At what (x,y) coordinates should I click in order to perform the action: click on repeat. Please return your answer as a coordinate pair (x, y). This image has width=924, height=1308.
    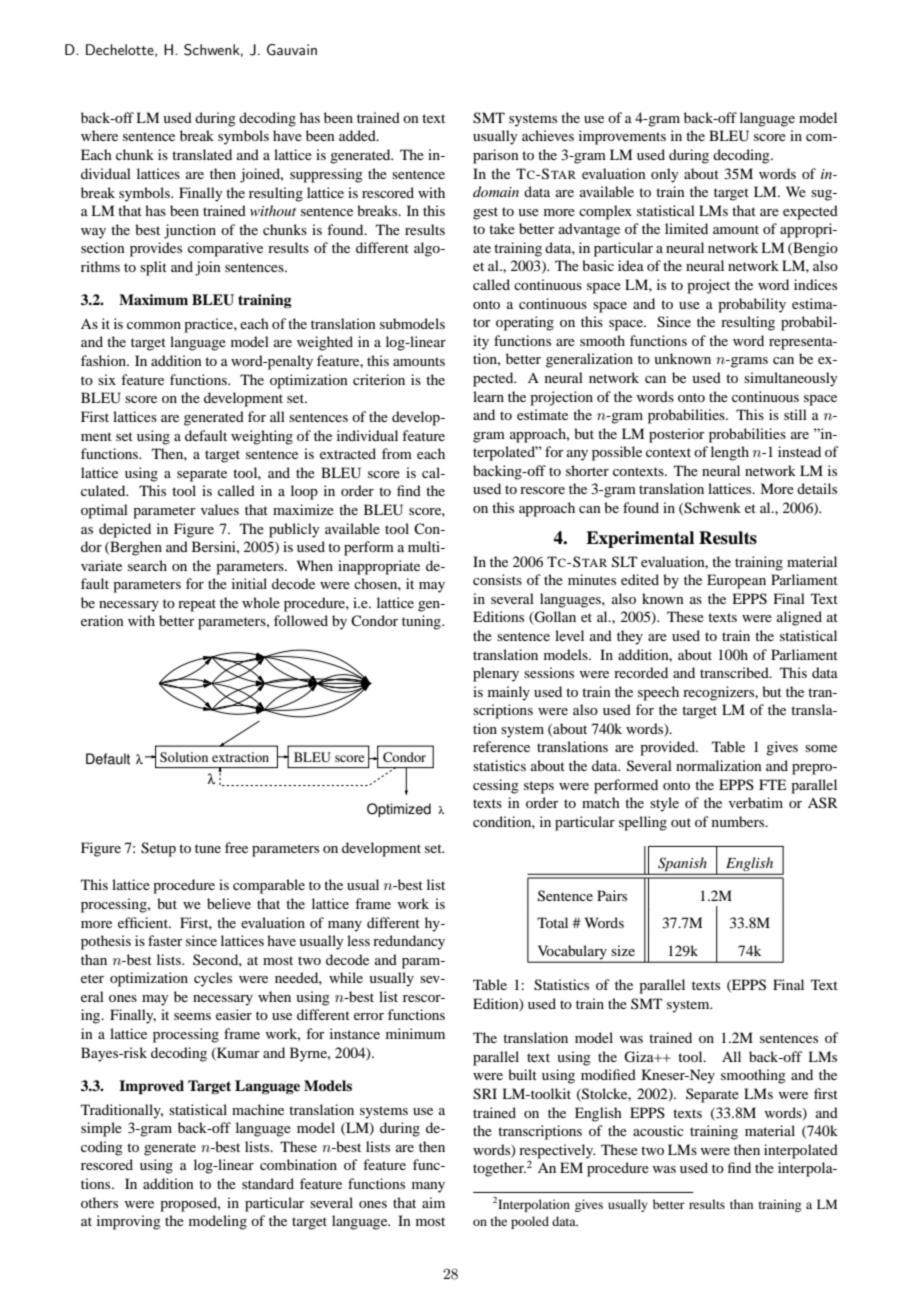
    Looking at the image, I should click on (197, 605).
